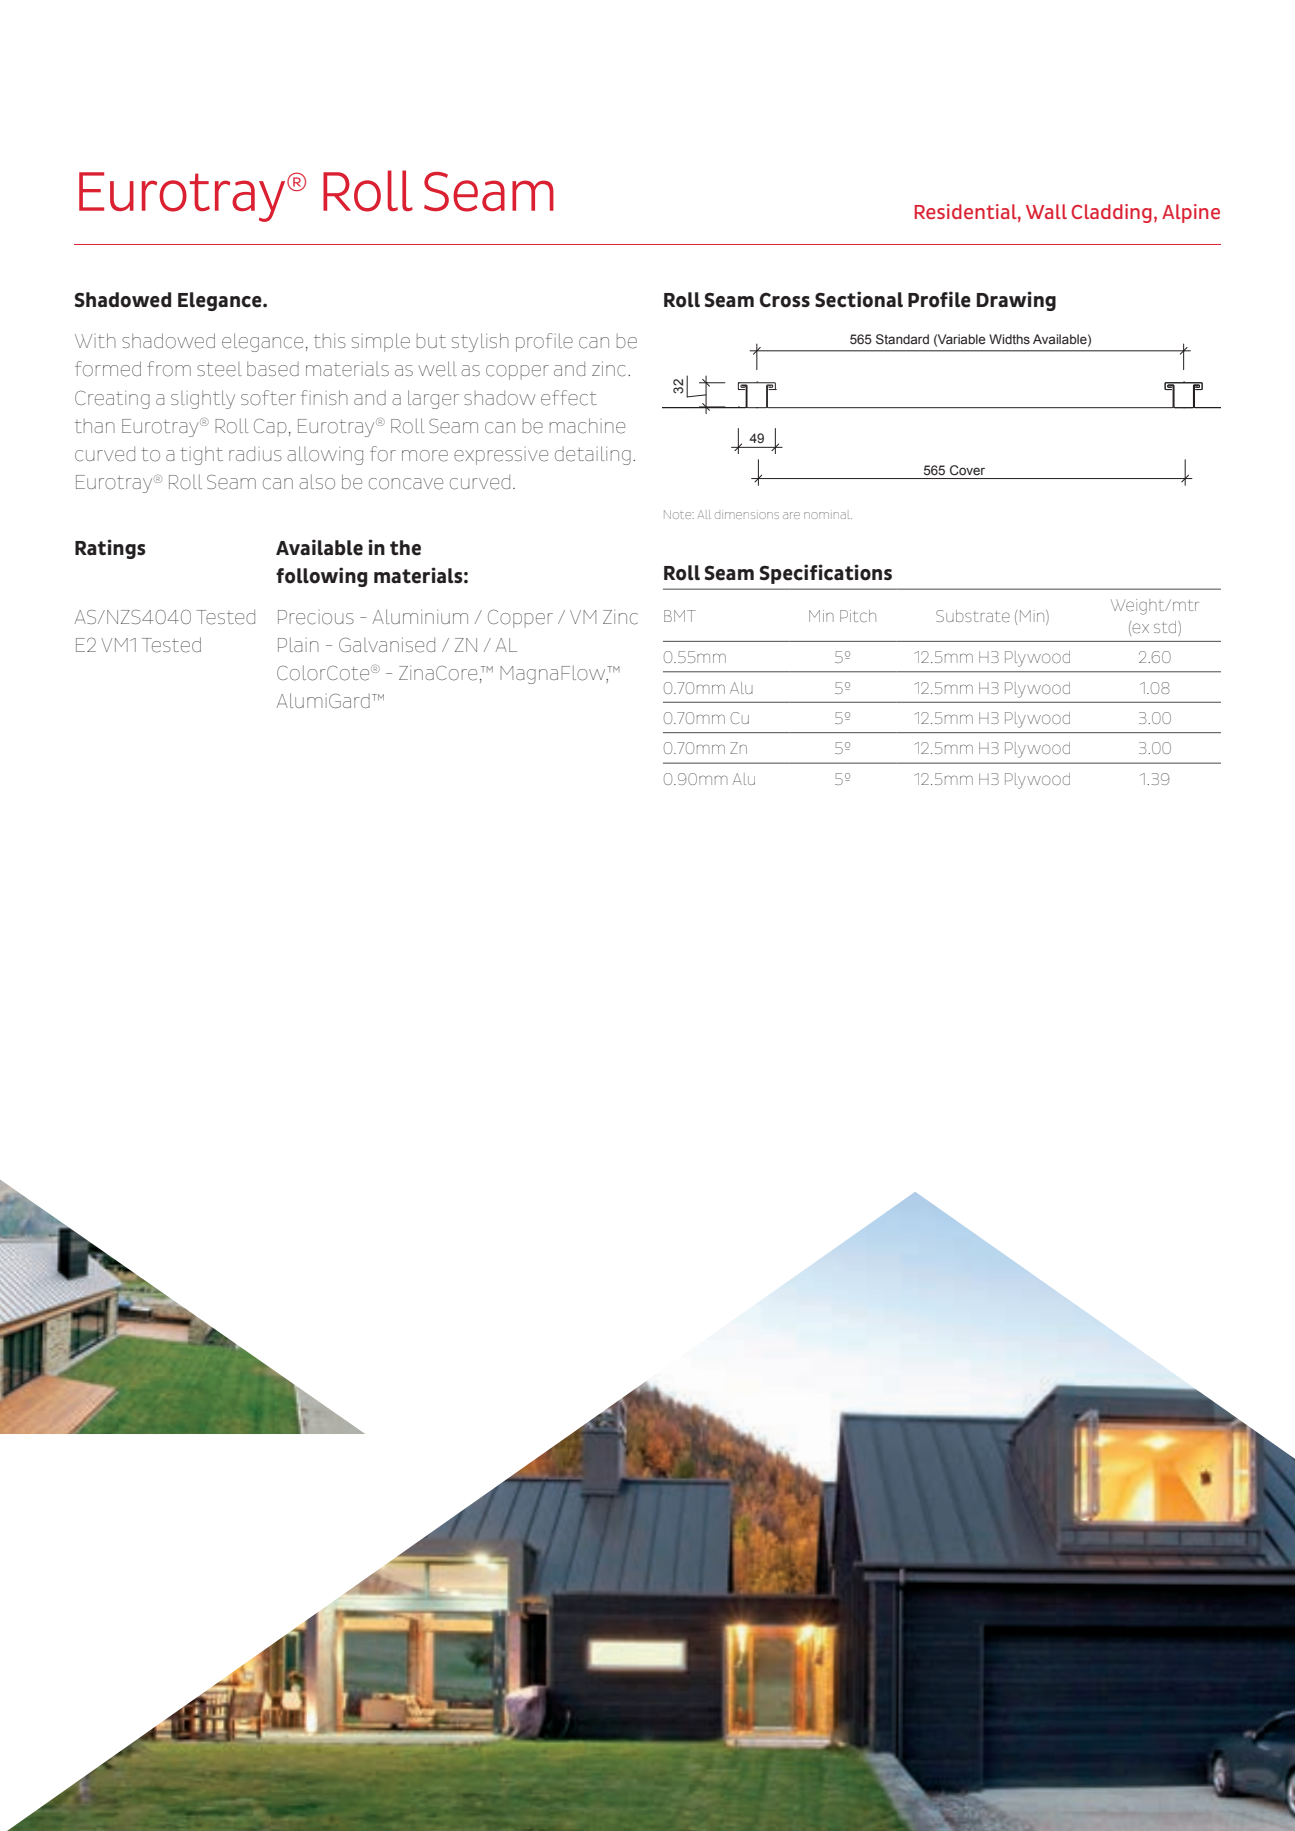 Image resolution: width=1295 pixels, height=1831 pixels. What do you see at coordinates (110, 549) in the screenshot?
I see `Ratings` at bounding box center [110, 549].
